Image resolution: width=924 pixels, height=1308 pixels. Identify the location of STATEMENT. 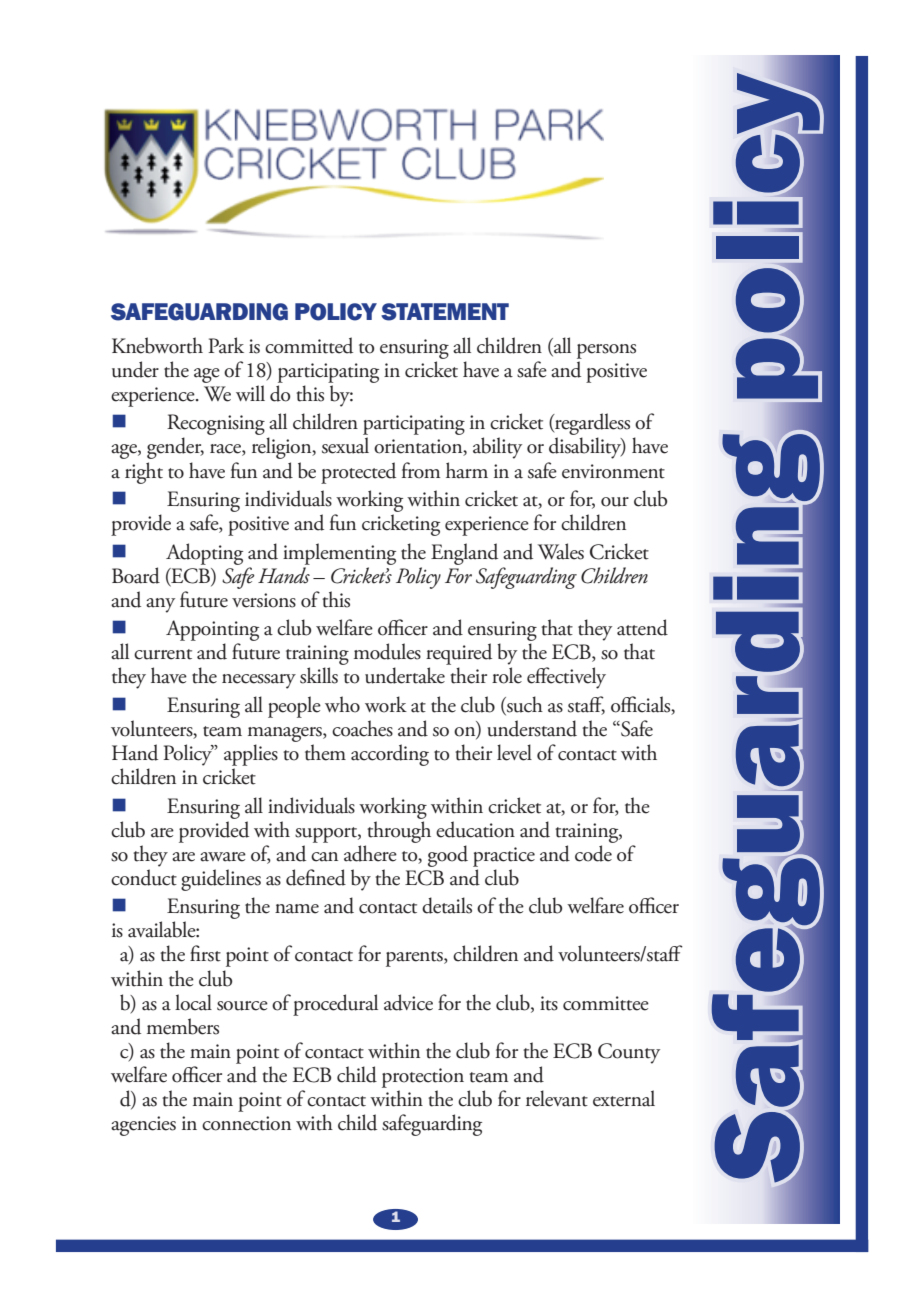
(445, 312).
